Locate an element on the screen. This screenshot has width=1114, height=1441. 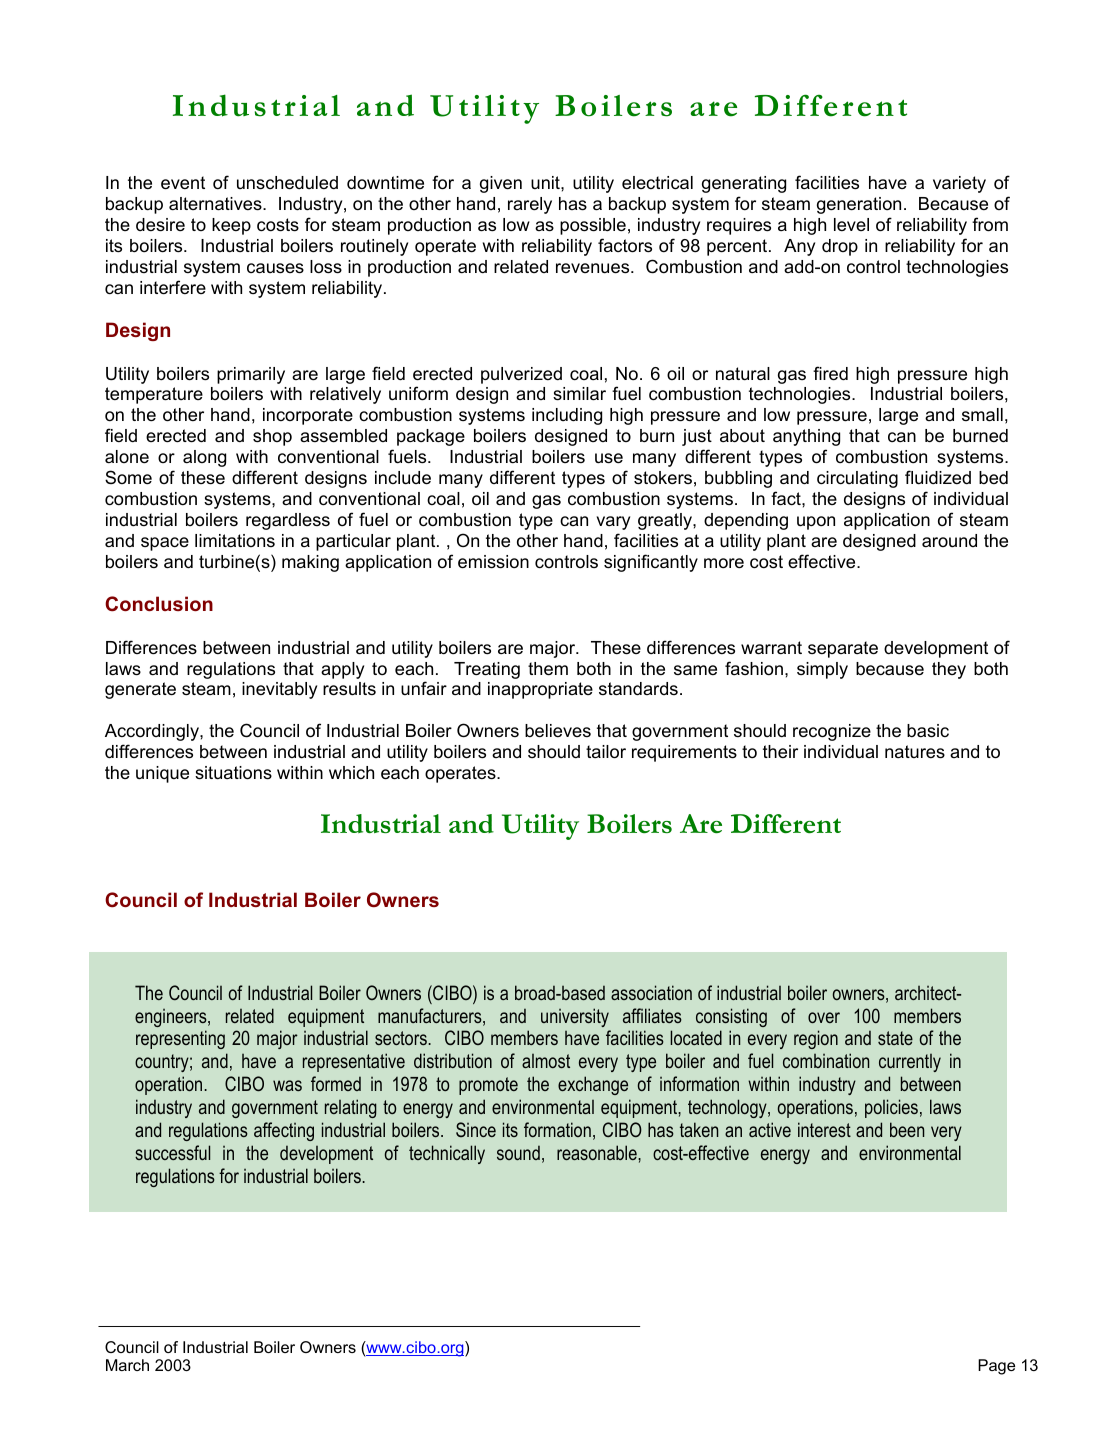
keep is located at coordinates (231, 226).
